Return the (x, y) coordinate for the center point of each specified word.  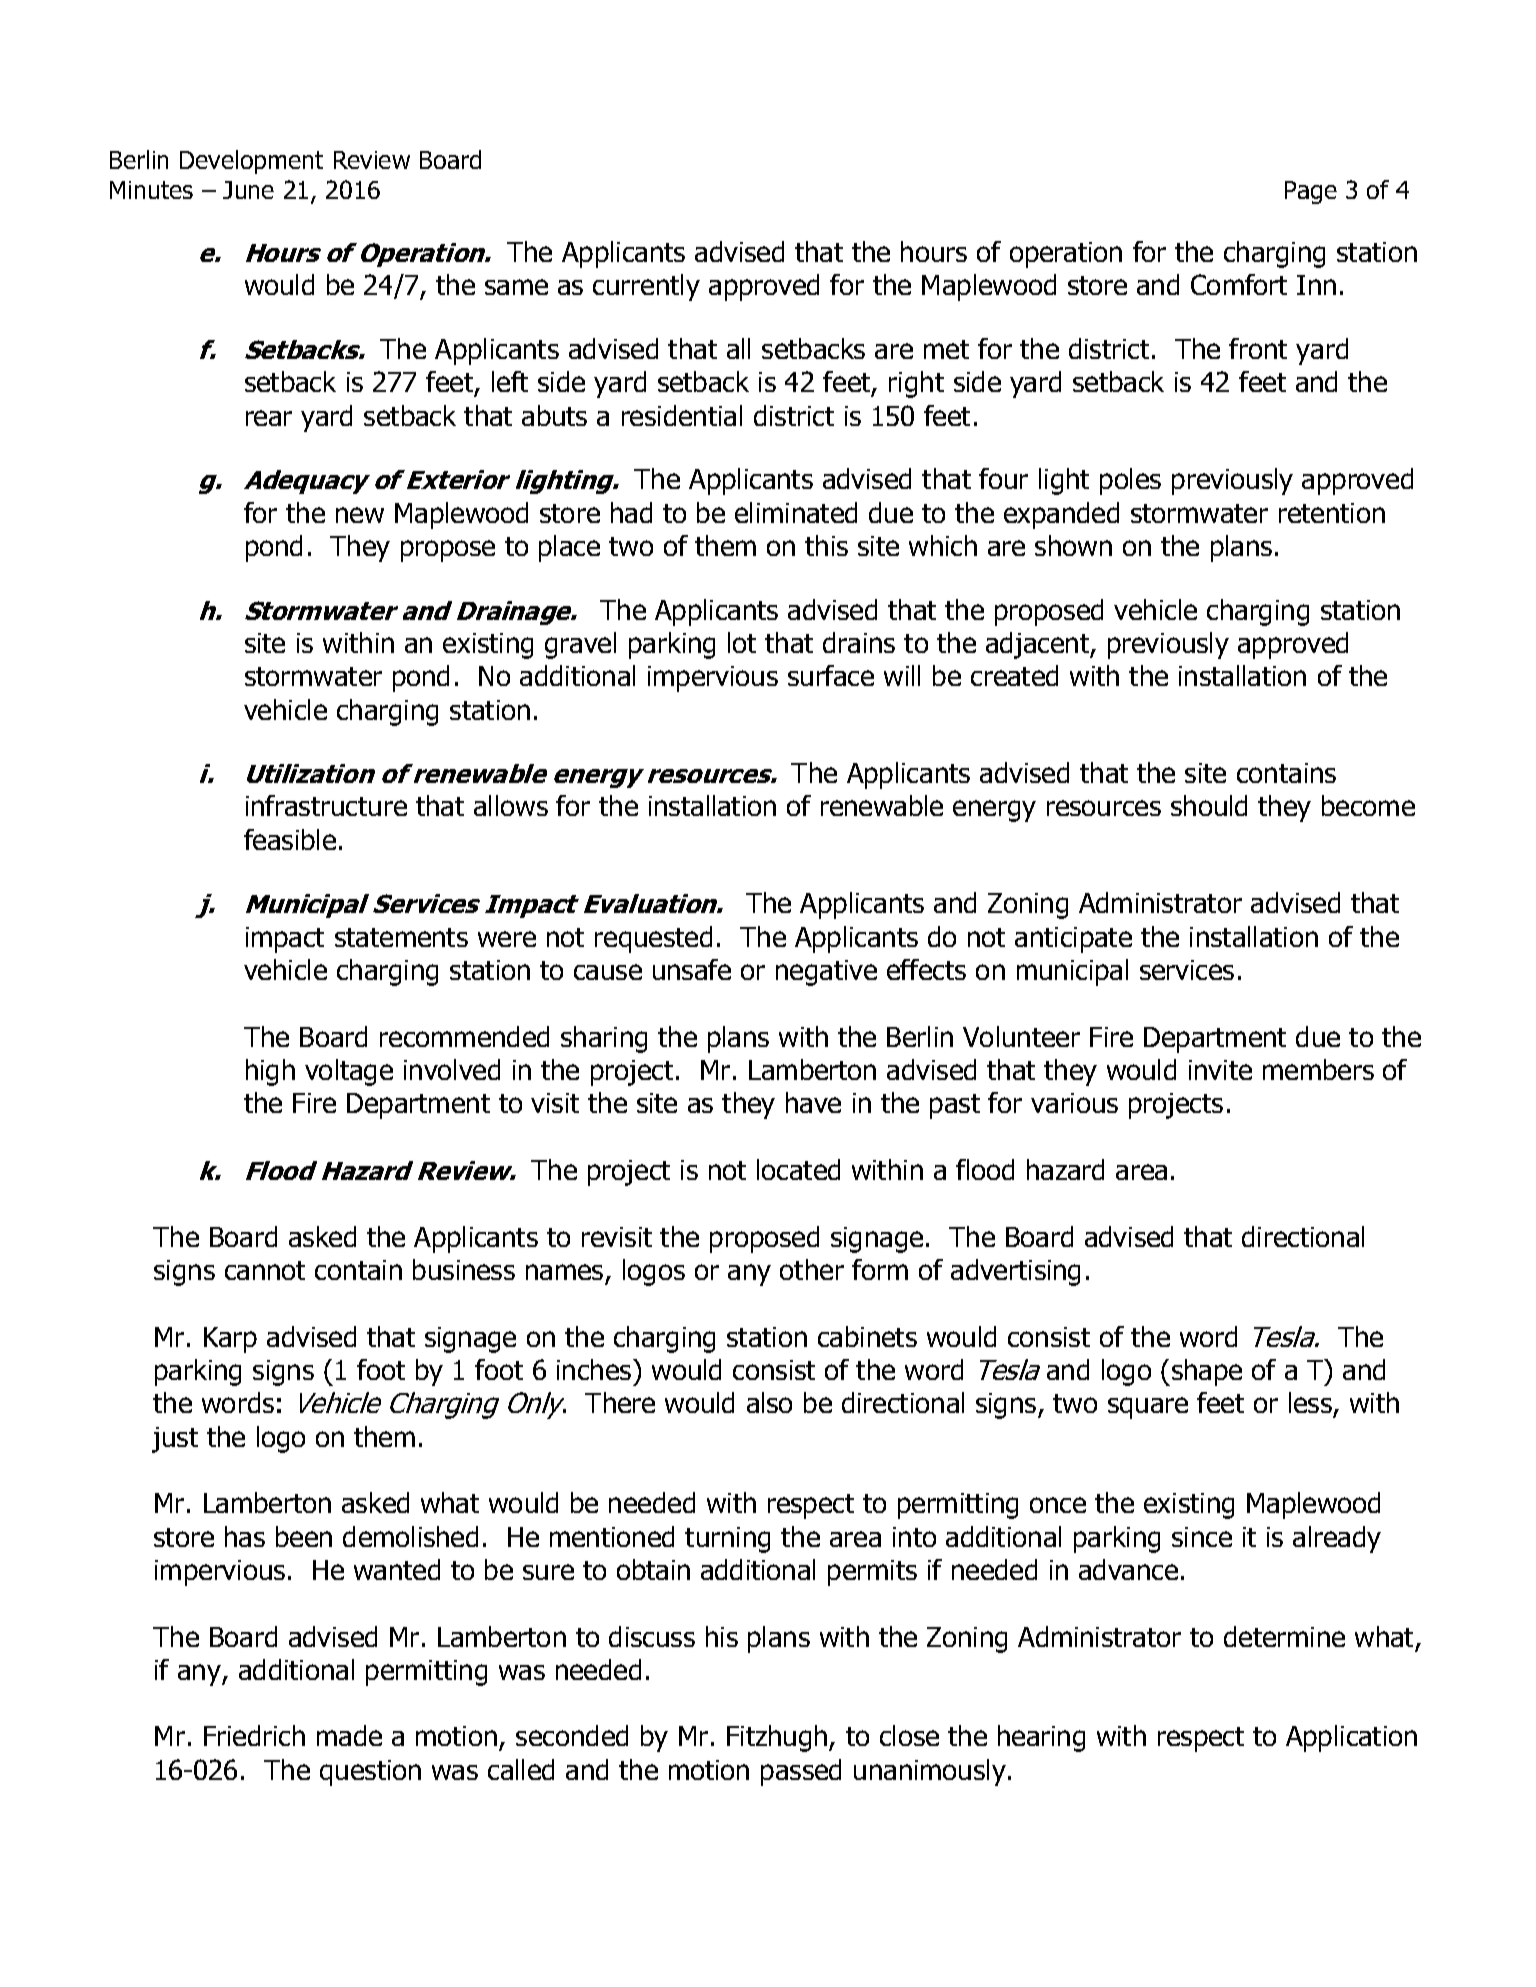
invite (1220, 1070)
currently (646, 287)
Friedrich (254, 1735)
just (175, 1440)
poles (1130, 481)
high (270, 1072)
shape (1207, 1372)
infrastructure (326, 805)
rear (269, 418)
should (1209, 805)
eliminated (796, 512)
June (248, 190)
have (813, 1102)
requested (653, 939)
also (769, 1402)
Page (1311, 192)
